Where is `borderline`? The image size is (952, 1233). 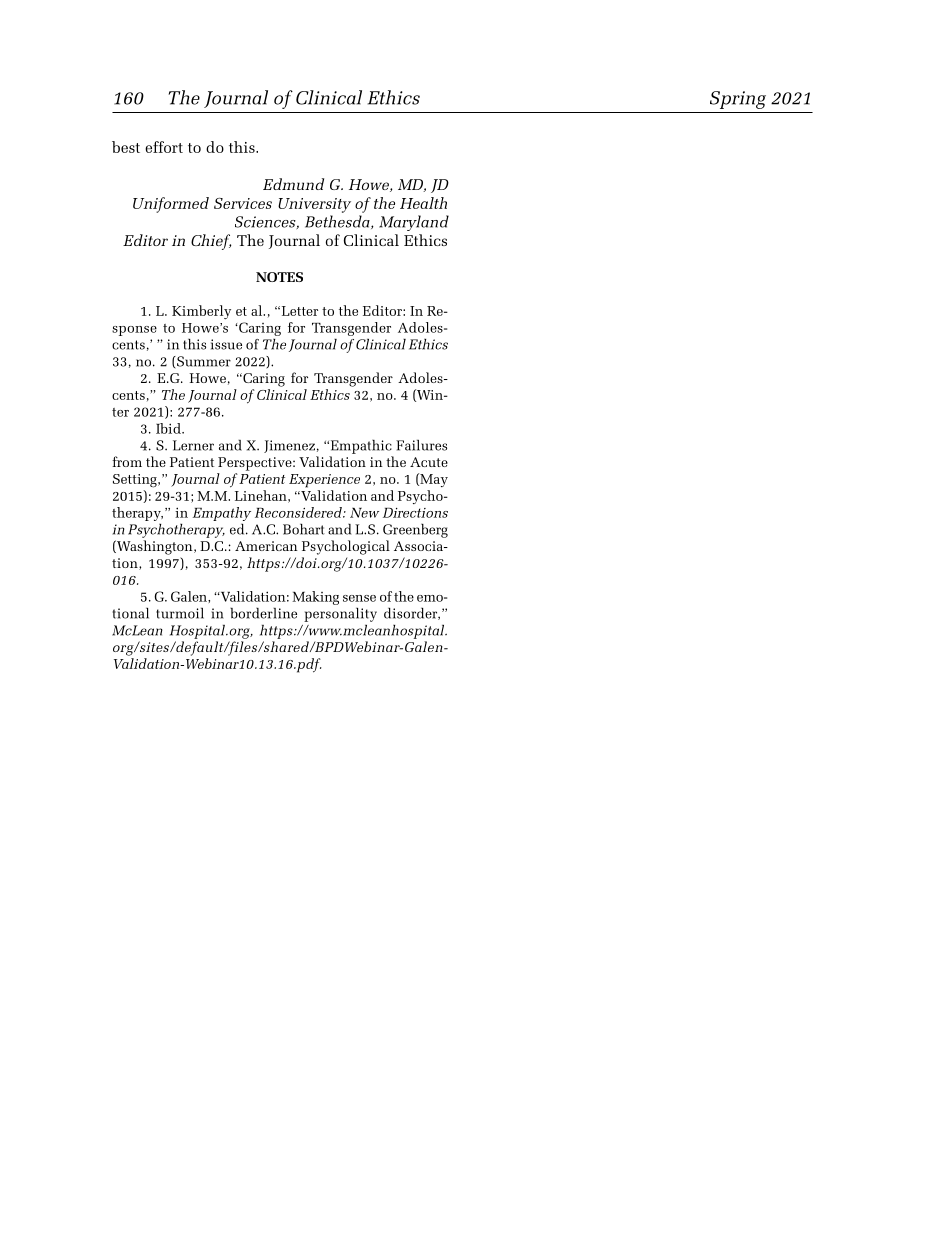
borderline is located at coordinates (263, 613).
